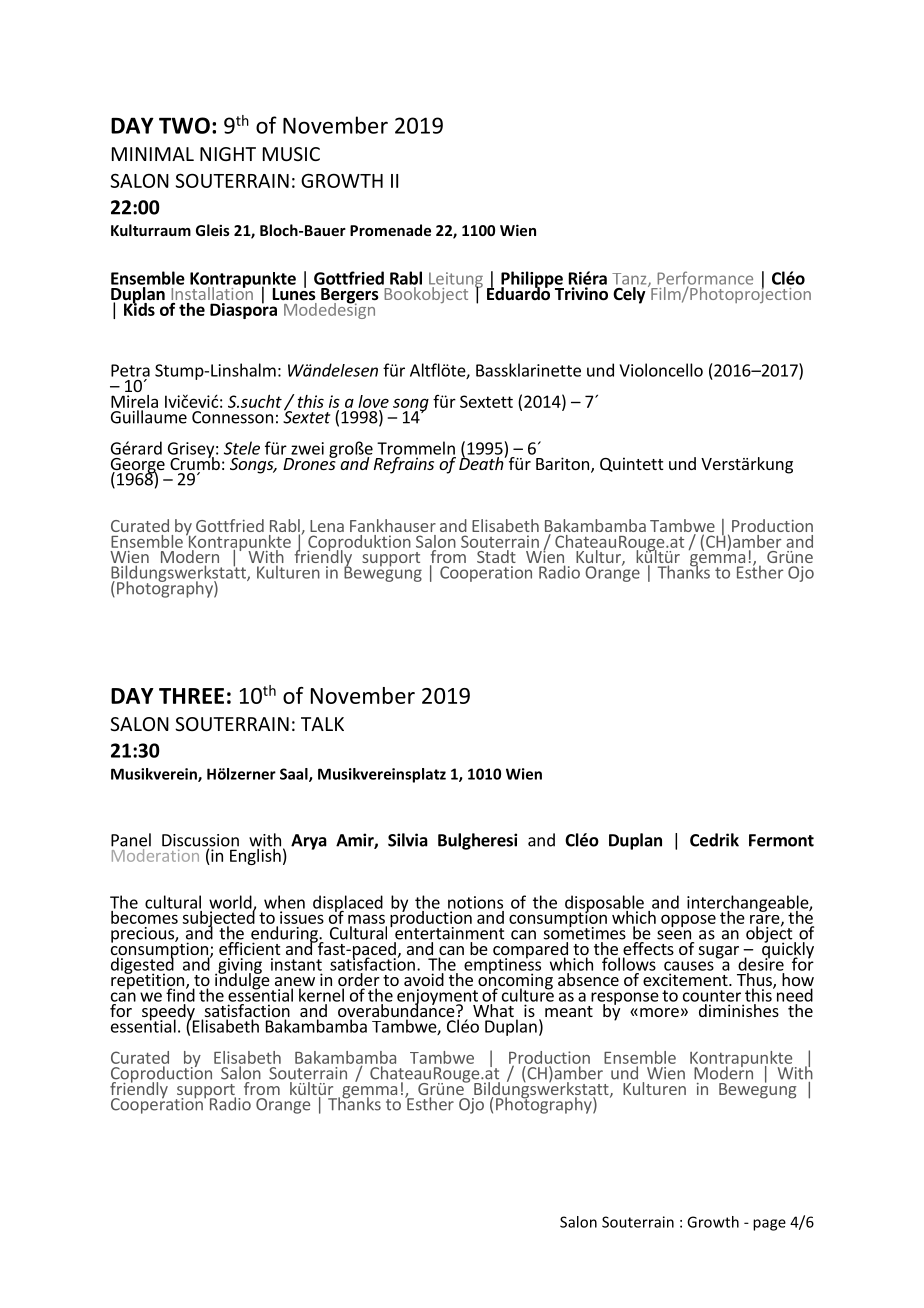  Describe the element at coordinates (228, 154) in the screenshot. I see `NIGHT` at that location.
